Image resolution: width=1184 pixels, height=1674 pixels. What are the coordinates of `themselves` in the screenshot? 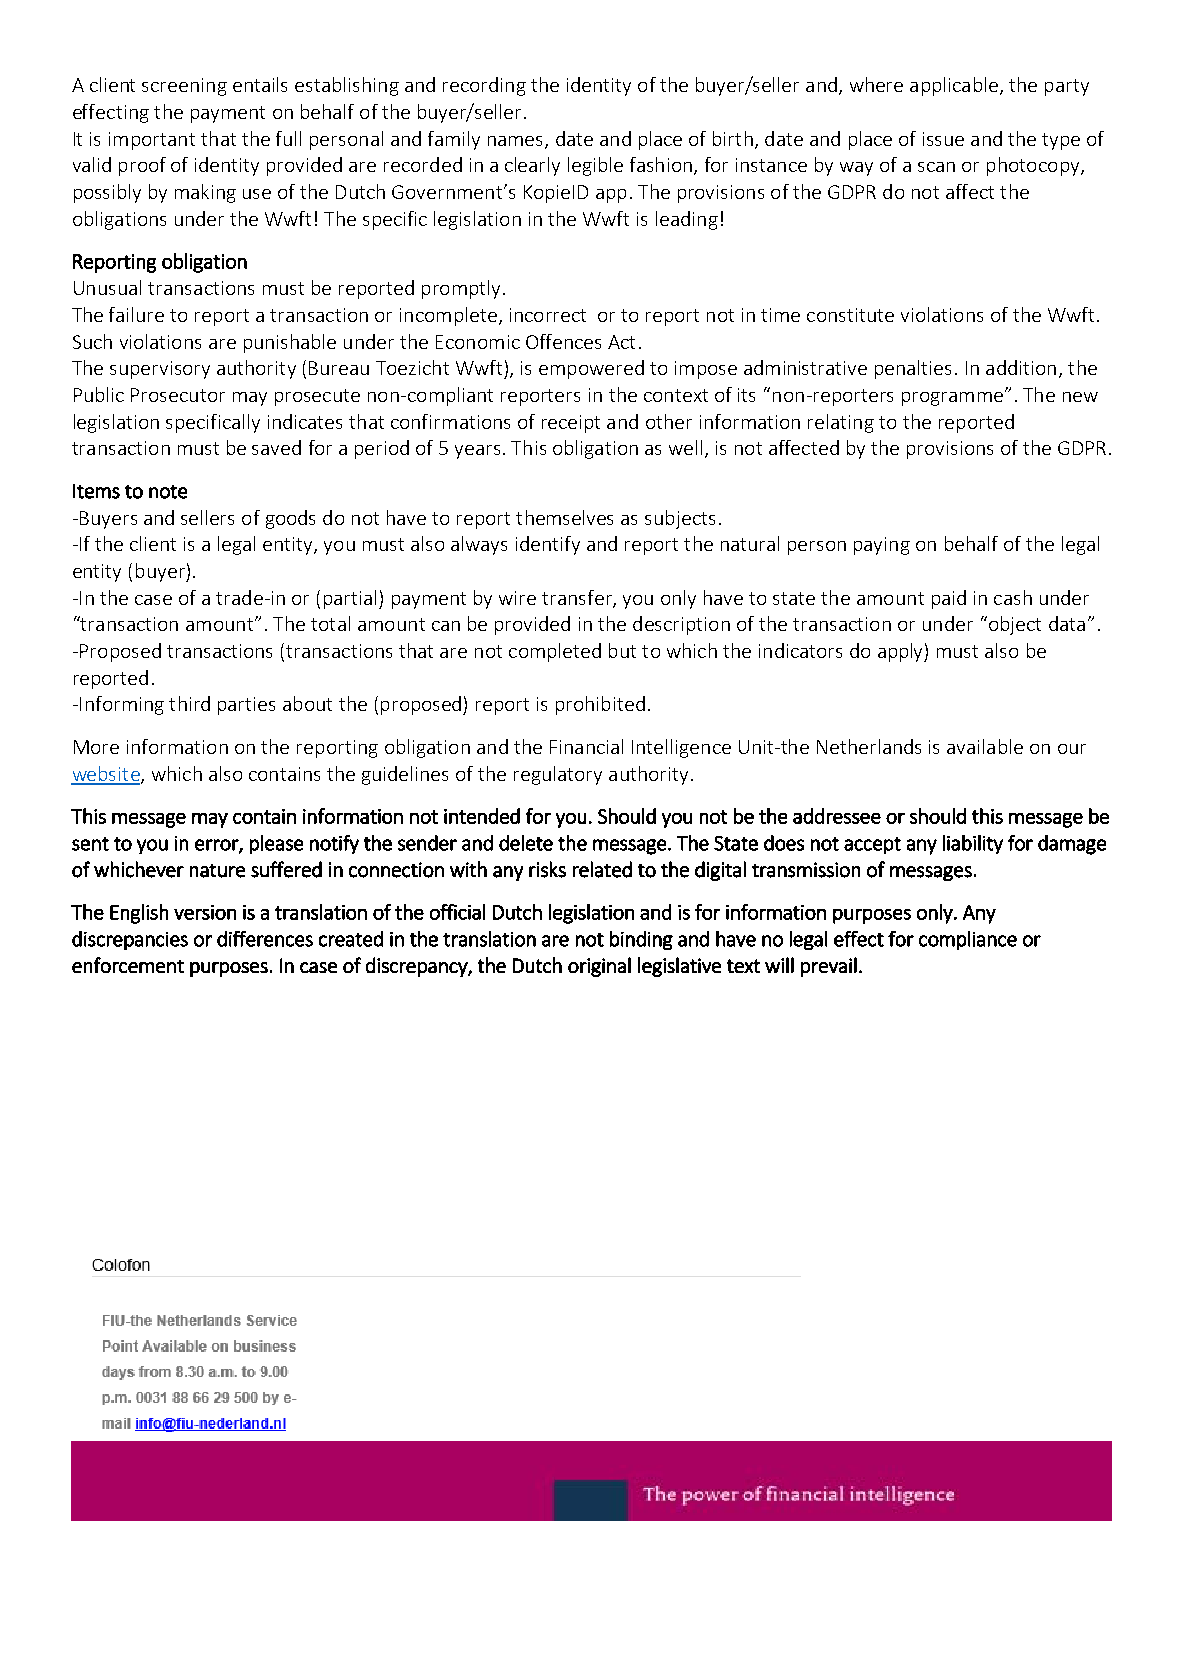 It's located at (564, 517).
